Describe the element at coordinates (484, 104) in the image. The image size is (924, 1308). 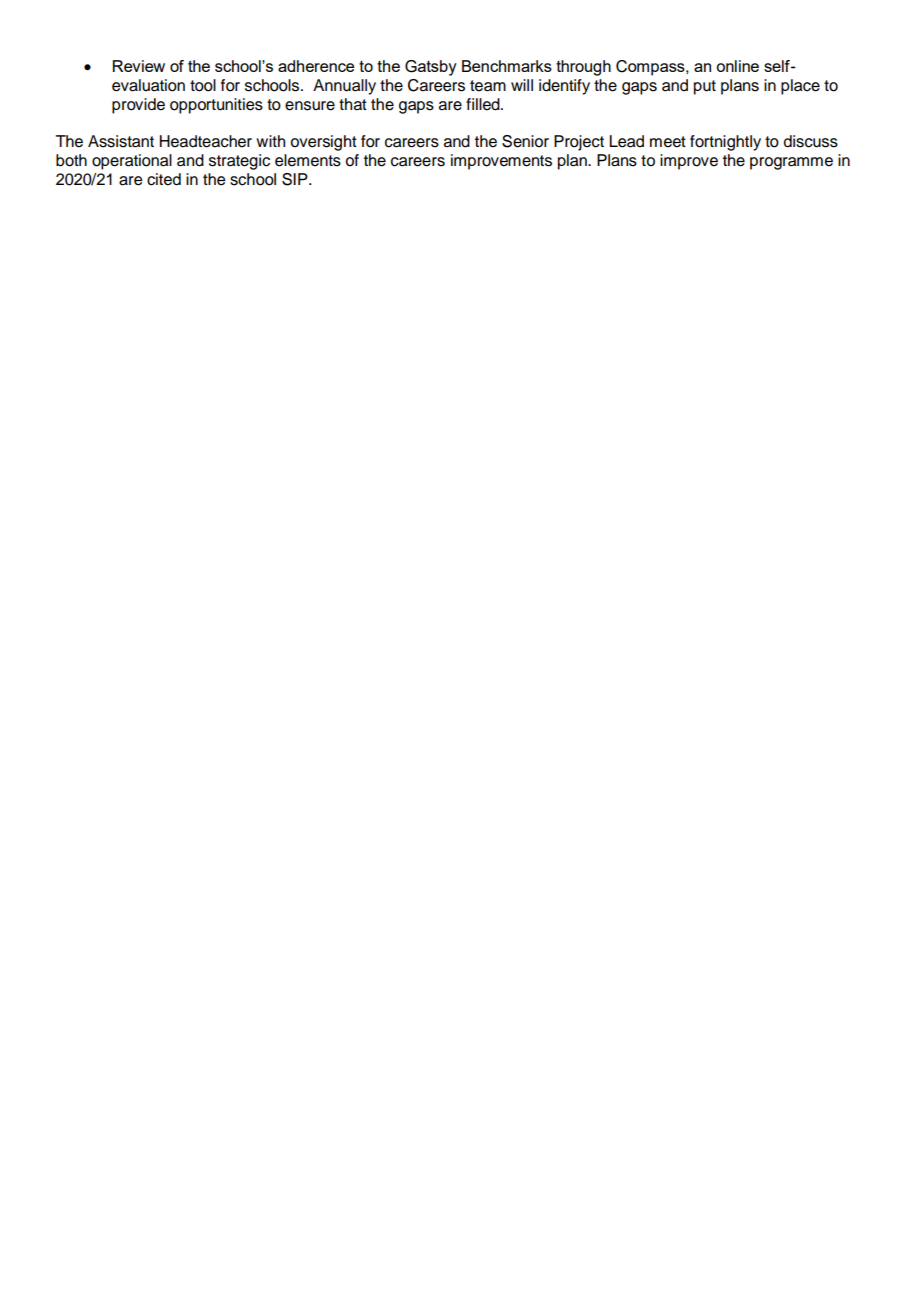
I see `filled` at that location.
